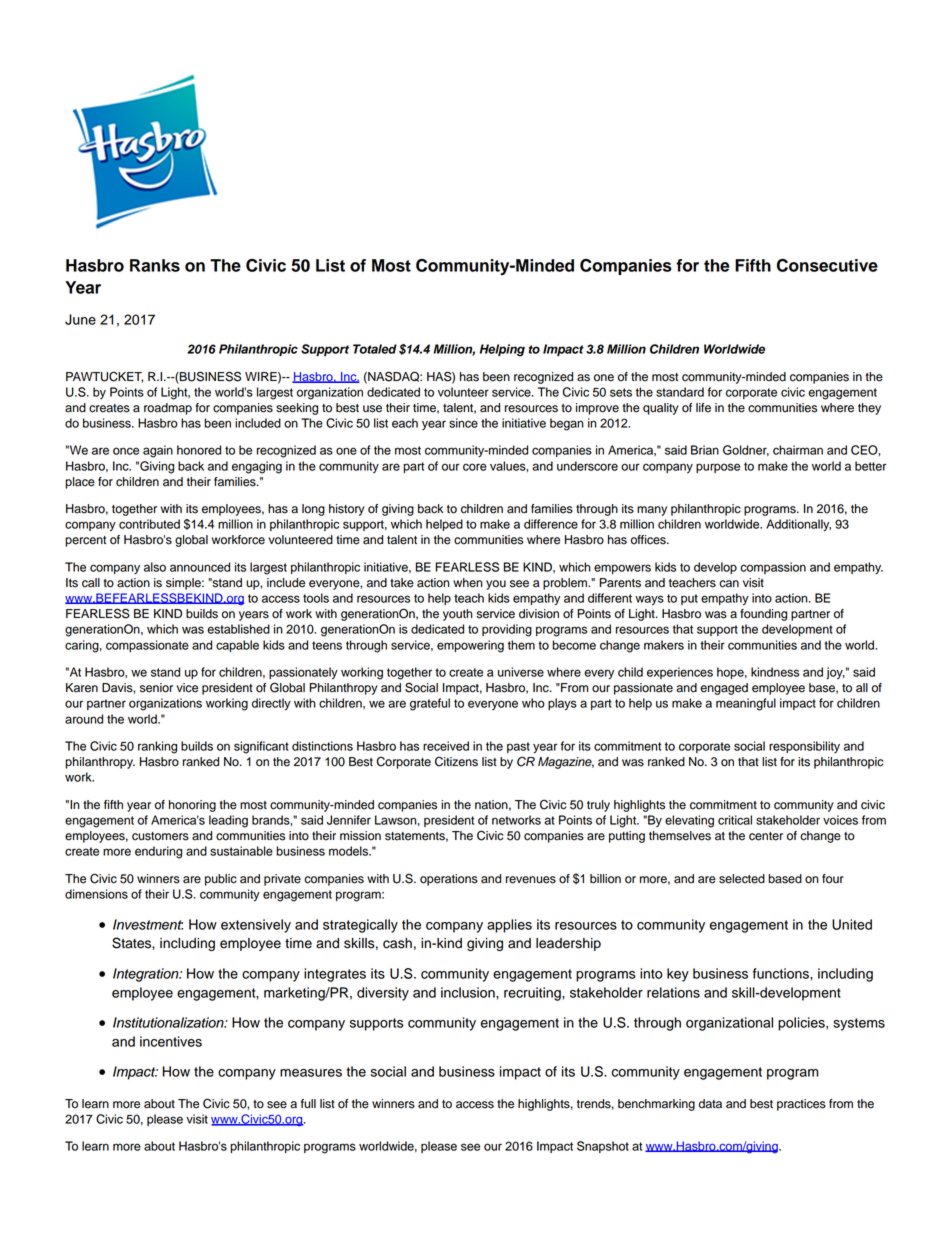 This document has height=1233, width=952. What do you see at coordinates (463, 423) in the document?
I see `since` at bounding box center [463, 423].
